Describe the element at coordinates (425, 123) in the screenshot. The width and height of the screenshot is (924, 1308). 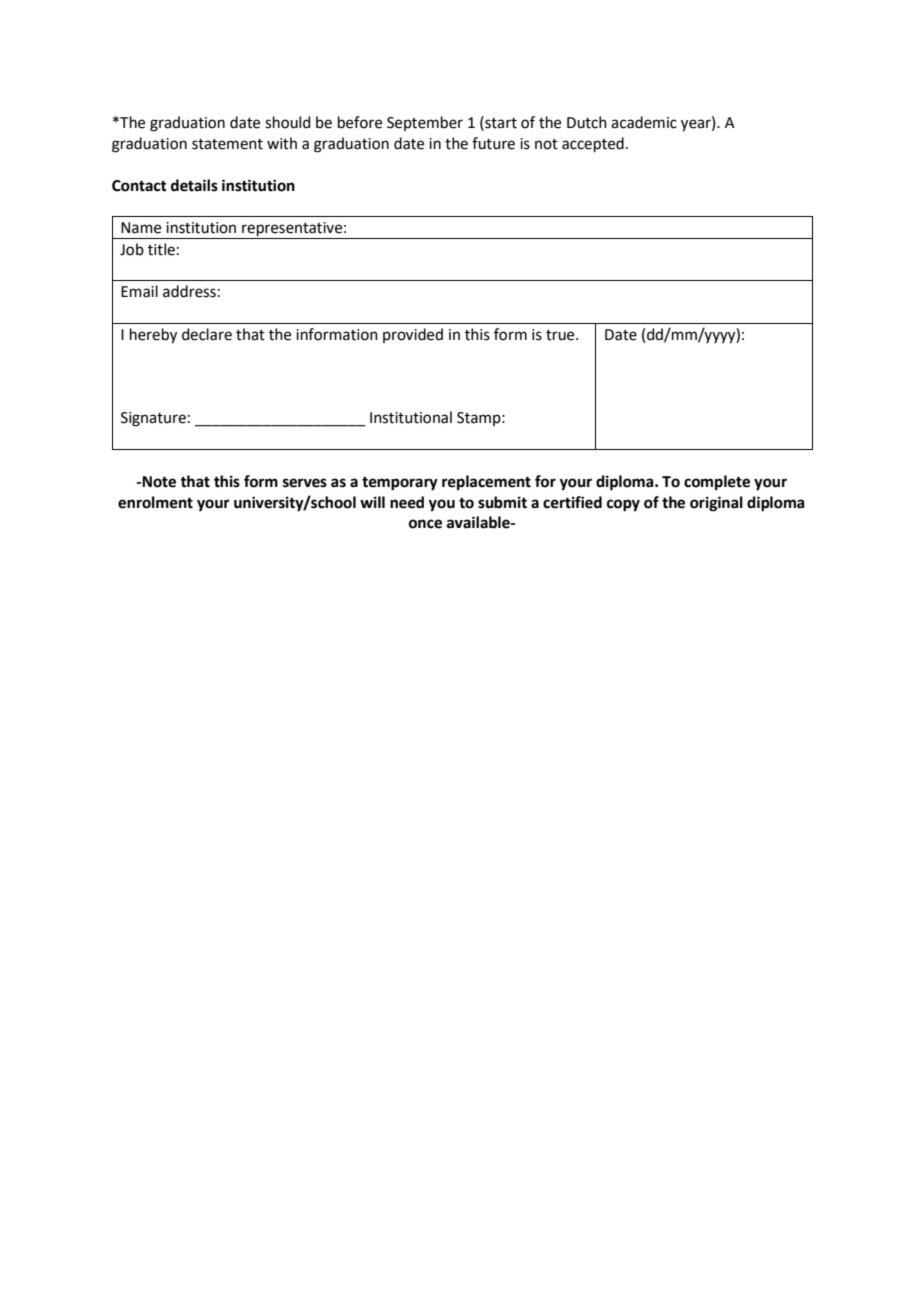
I see `September` at that location.
